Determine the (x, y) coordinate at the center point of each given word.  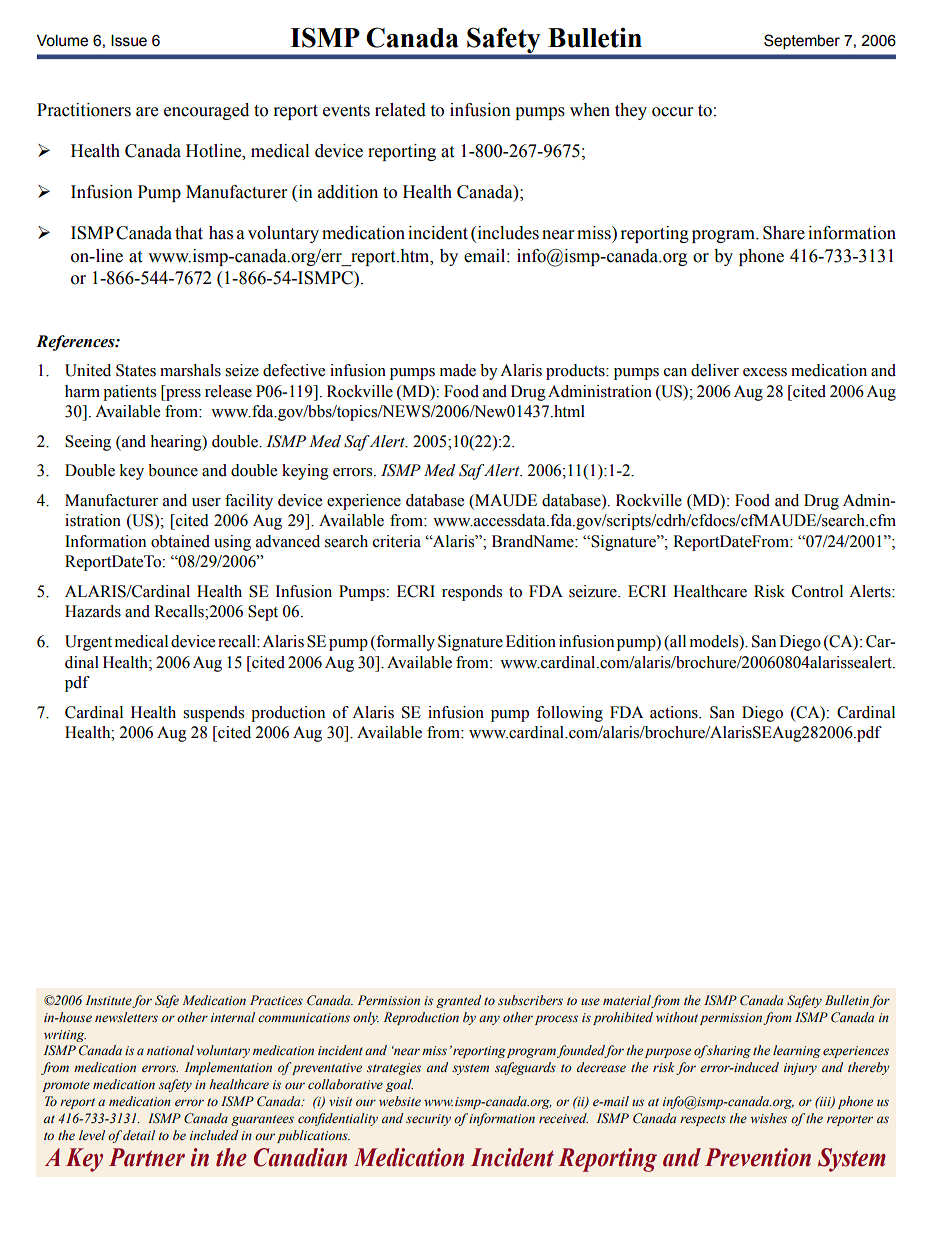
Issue (129, 40)
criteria (397, 541)
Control (817, 591)
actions (675, 712)
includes (507, 234)
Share (784, 233)
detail (139, 1135)
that (189, 233)
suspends (213, 714)
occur (672, 112)
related (400, 110)
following (570, 714)
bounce (173, 470)
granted (458, 1001)
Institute (109, 1001)
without (677, 1017)
